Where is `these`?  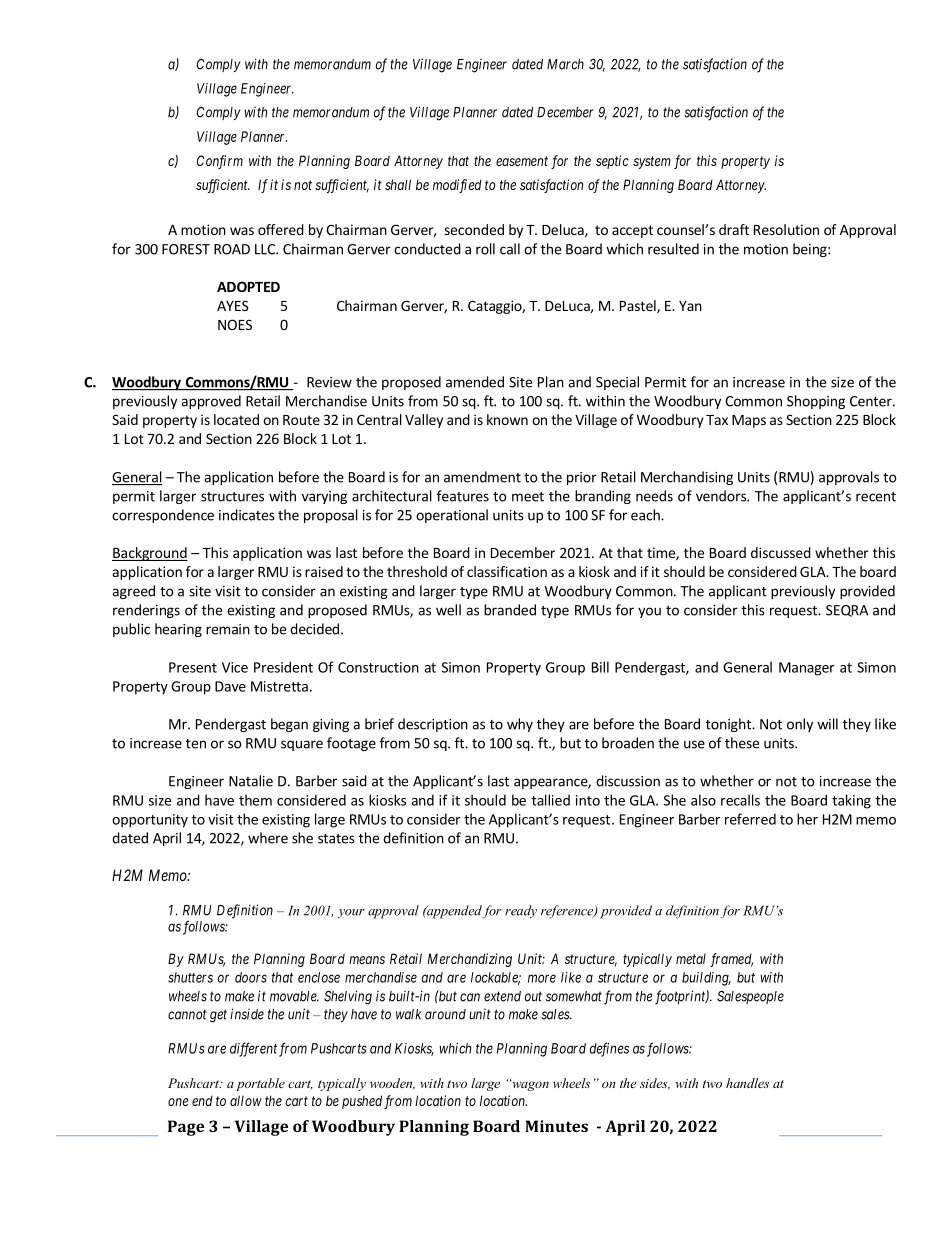
these is located at coordinates (742, 743).
